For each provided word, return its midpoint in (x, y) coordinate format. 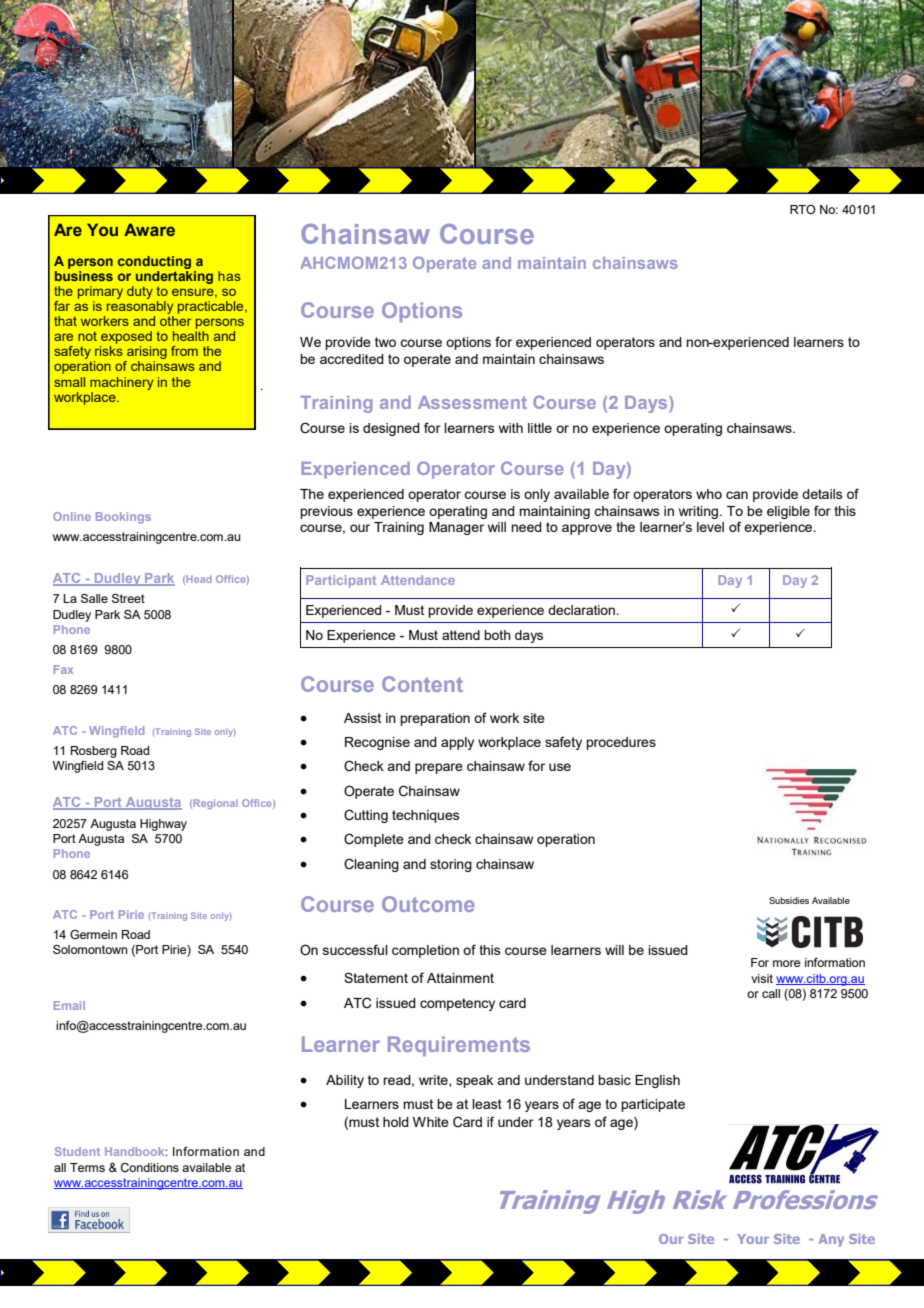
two (385, 342)
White (431, 1122)
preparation (435, 719)
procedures (621, 743)
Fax (63, 669)
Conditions (150, 1167)
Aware (149, 229)
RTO (803, 209)
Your (753, 1239)
